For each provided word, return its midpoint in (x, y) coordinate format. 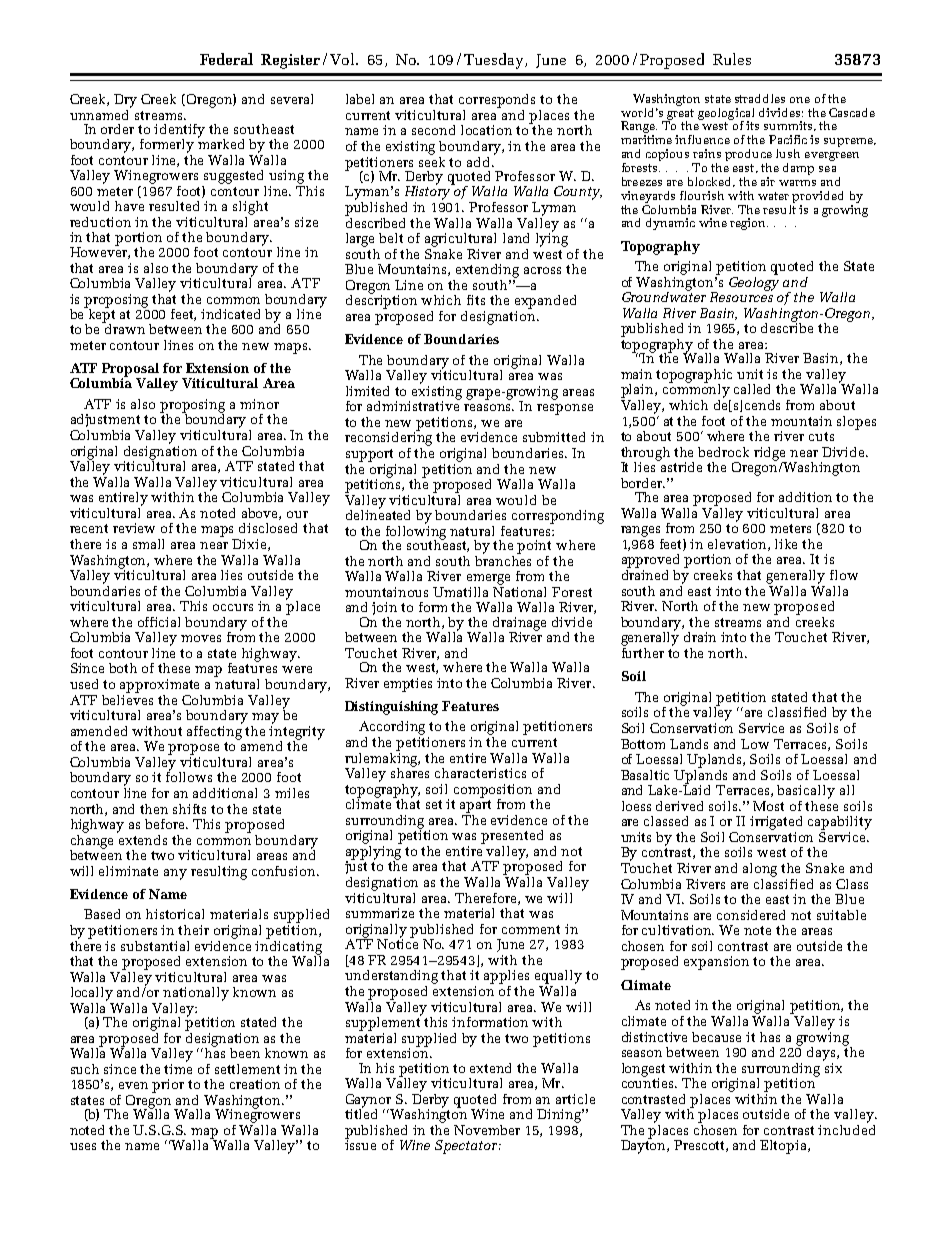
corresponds (497, 101)
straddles (760, 98)
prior (168, 1086)
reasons (489, 407)
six (832, 1066)
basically (806, 792)
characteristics (480, 773)
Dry (125, 101)
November (487, 1130)
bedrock (723, 452)
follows (189, 776)
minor (259, 404)
